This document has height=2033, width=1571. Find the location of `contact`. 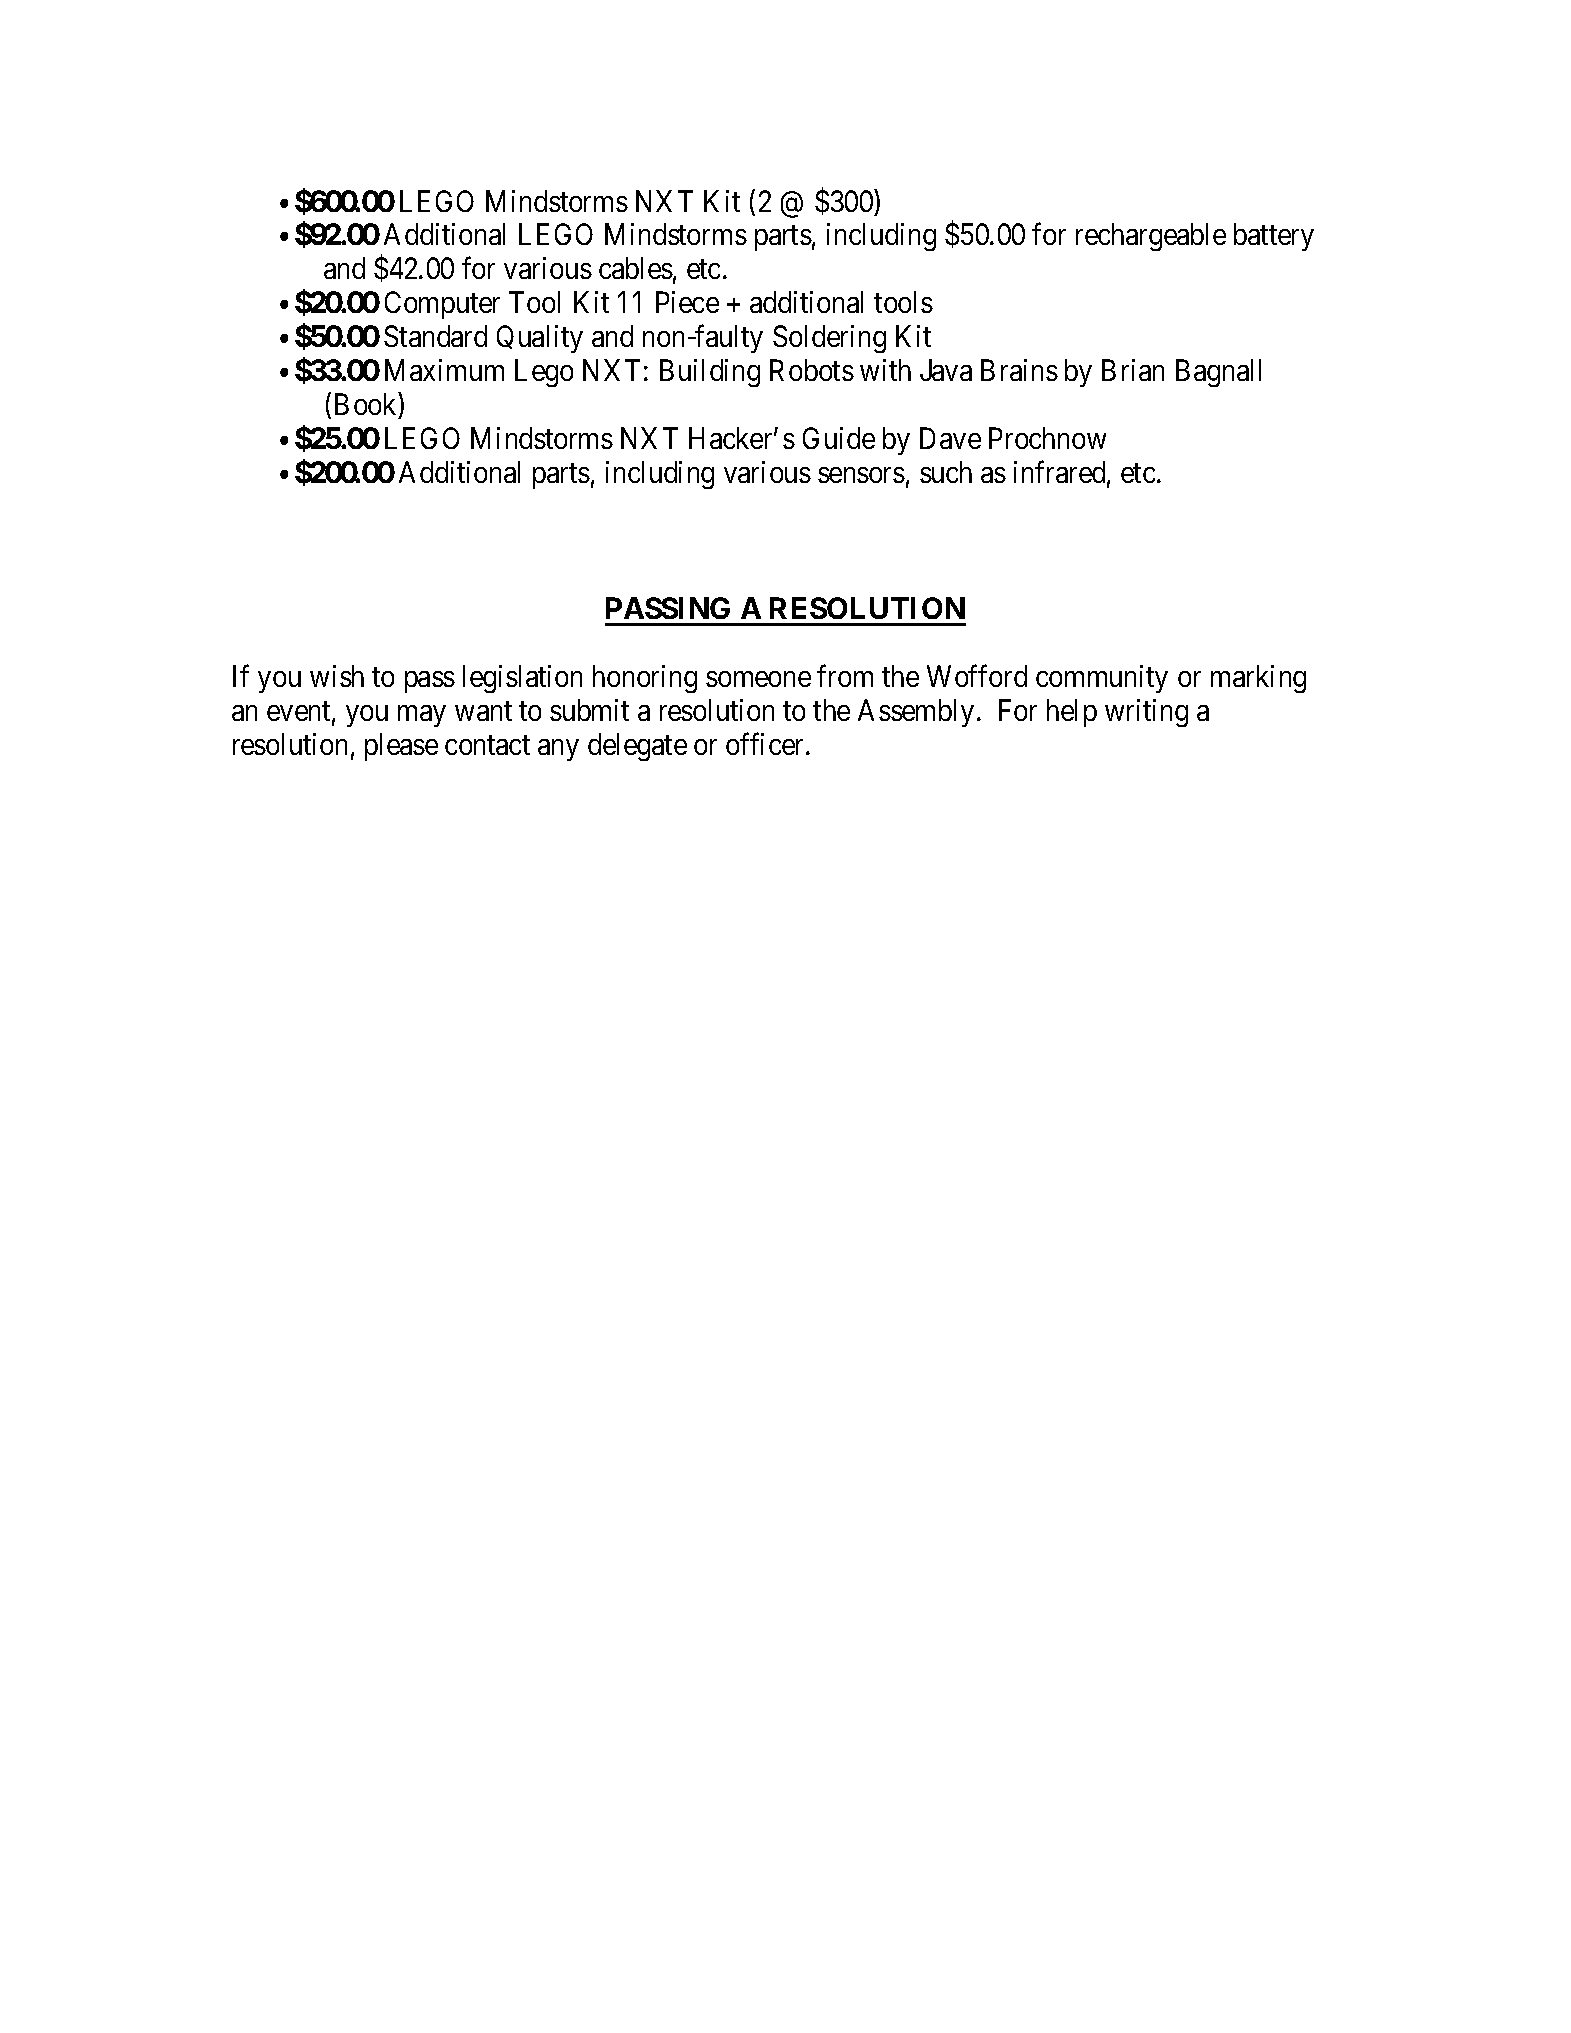

contact is located at coordinates (487, 745).
